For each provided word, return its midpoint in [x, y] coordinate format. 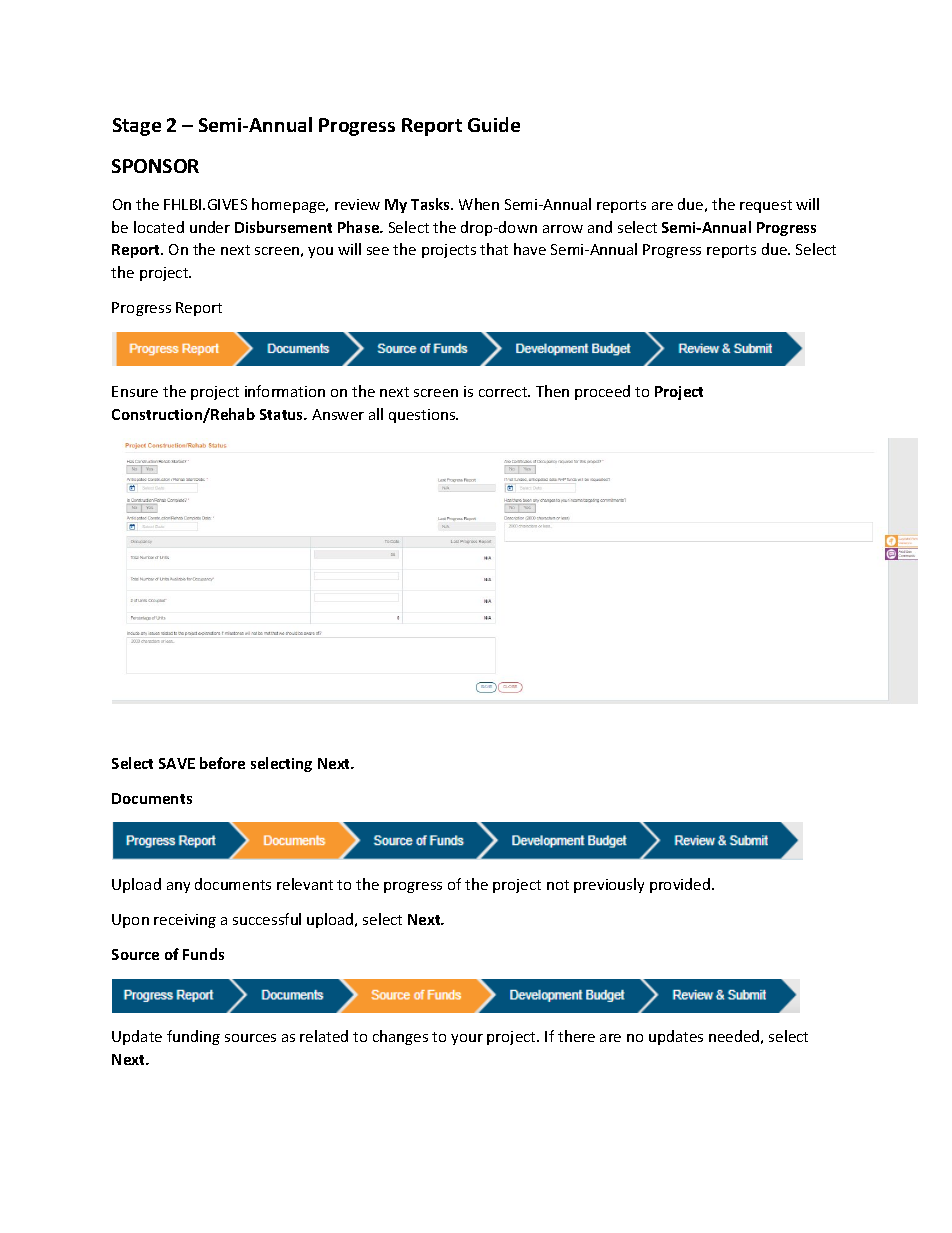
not [558, 885]
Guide [494, 124]
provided [681, 885]
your [467, 1039]
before [222, 763]
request [766, 206]
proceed [602, 392]
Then [552, 391]
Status [283, 414]
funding [193, 1037]
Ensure [135, 391]
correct [504, 392]
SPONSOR [155, 166]
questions [423, 416]
